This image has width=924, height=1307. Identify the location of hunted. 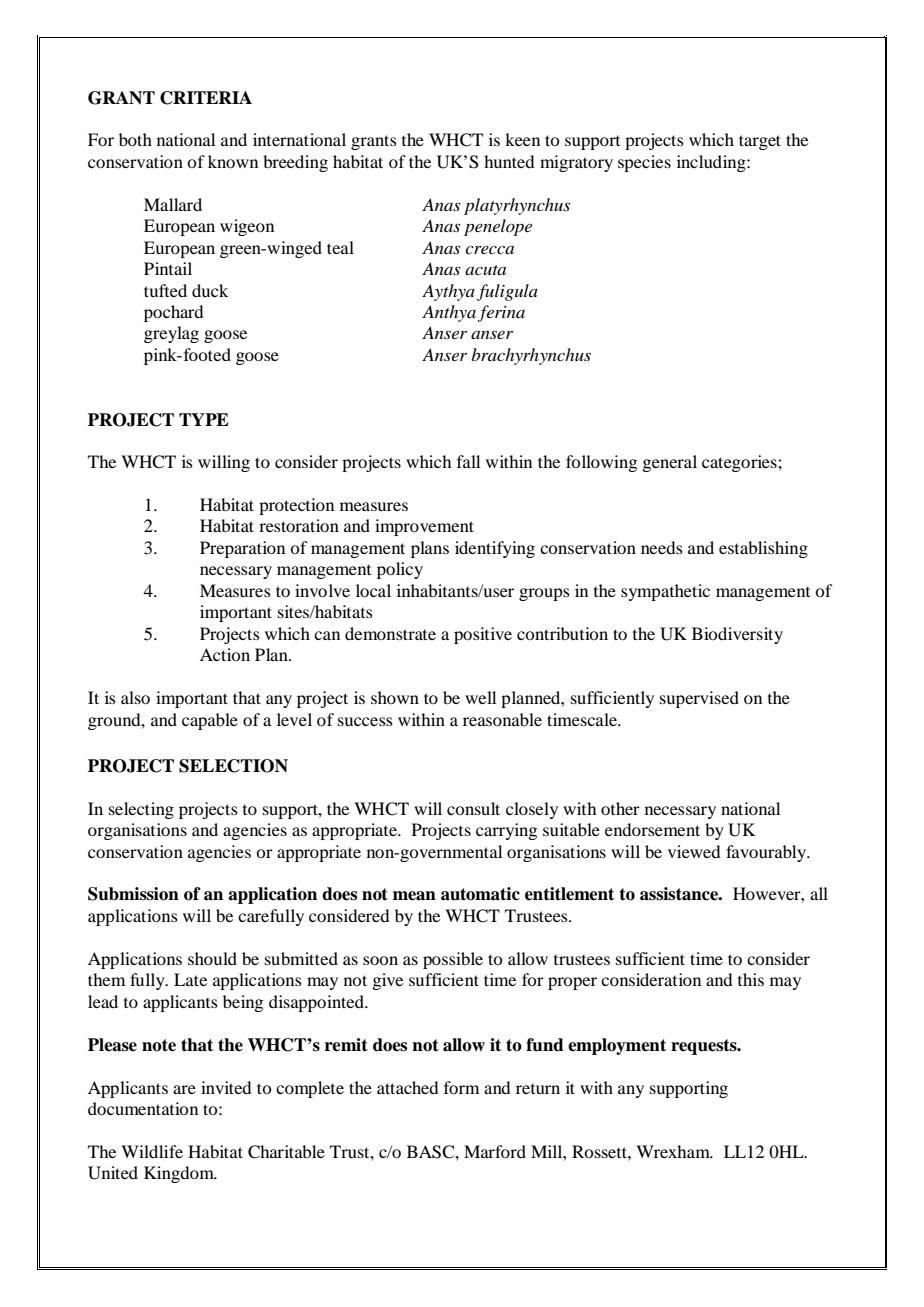
(509, 161).
